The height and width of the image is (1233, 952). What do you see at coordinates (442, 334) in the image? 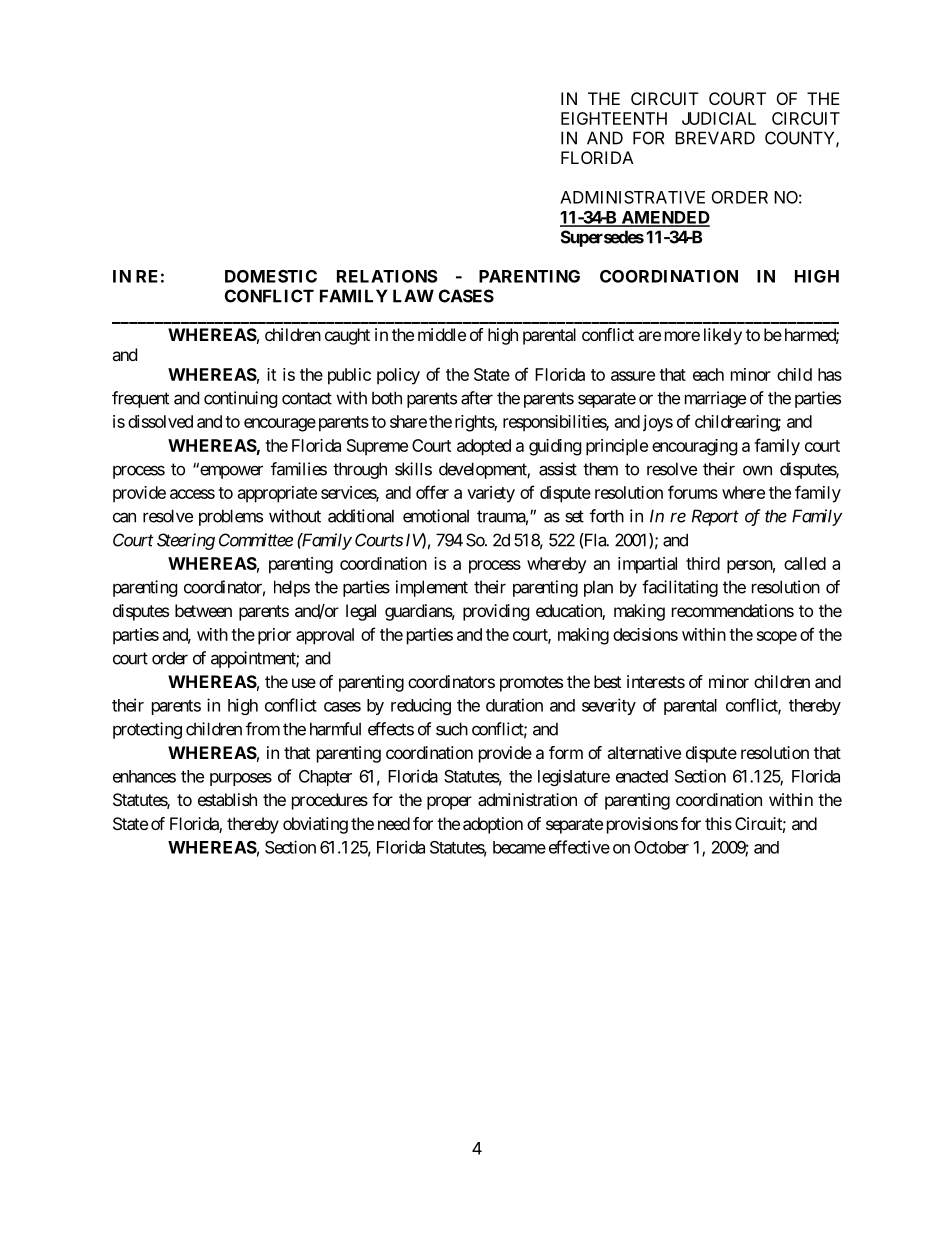
I see `middle` at bounding box center [442, 334].
